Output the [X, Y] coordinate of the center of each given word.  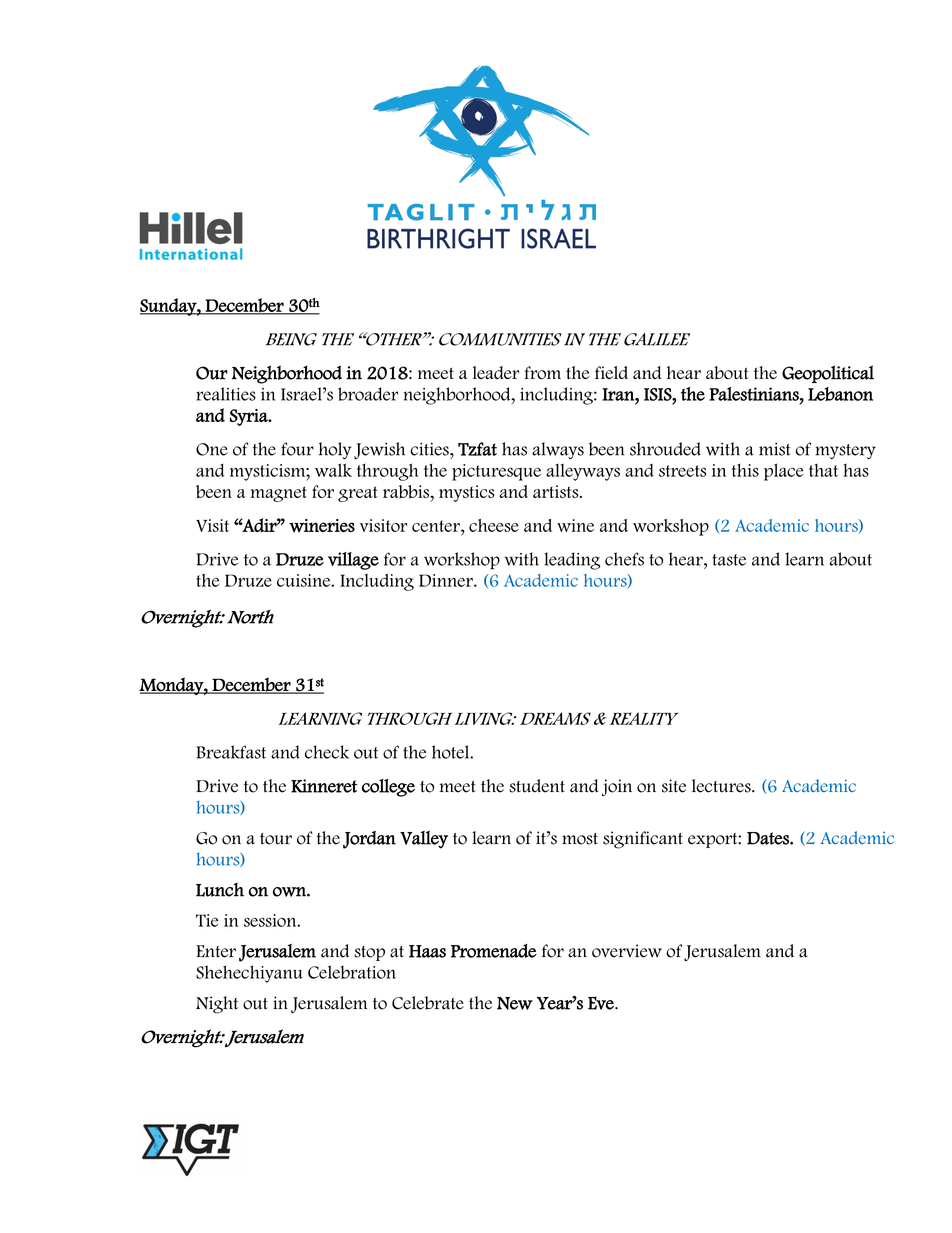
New [515, 1003]
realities [226, 394]
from [542, 373]
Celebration [352, 972]
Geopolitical [828, 374]
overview [627, 951]
